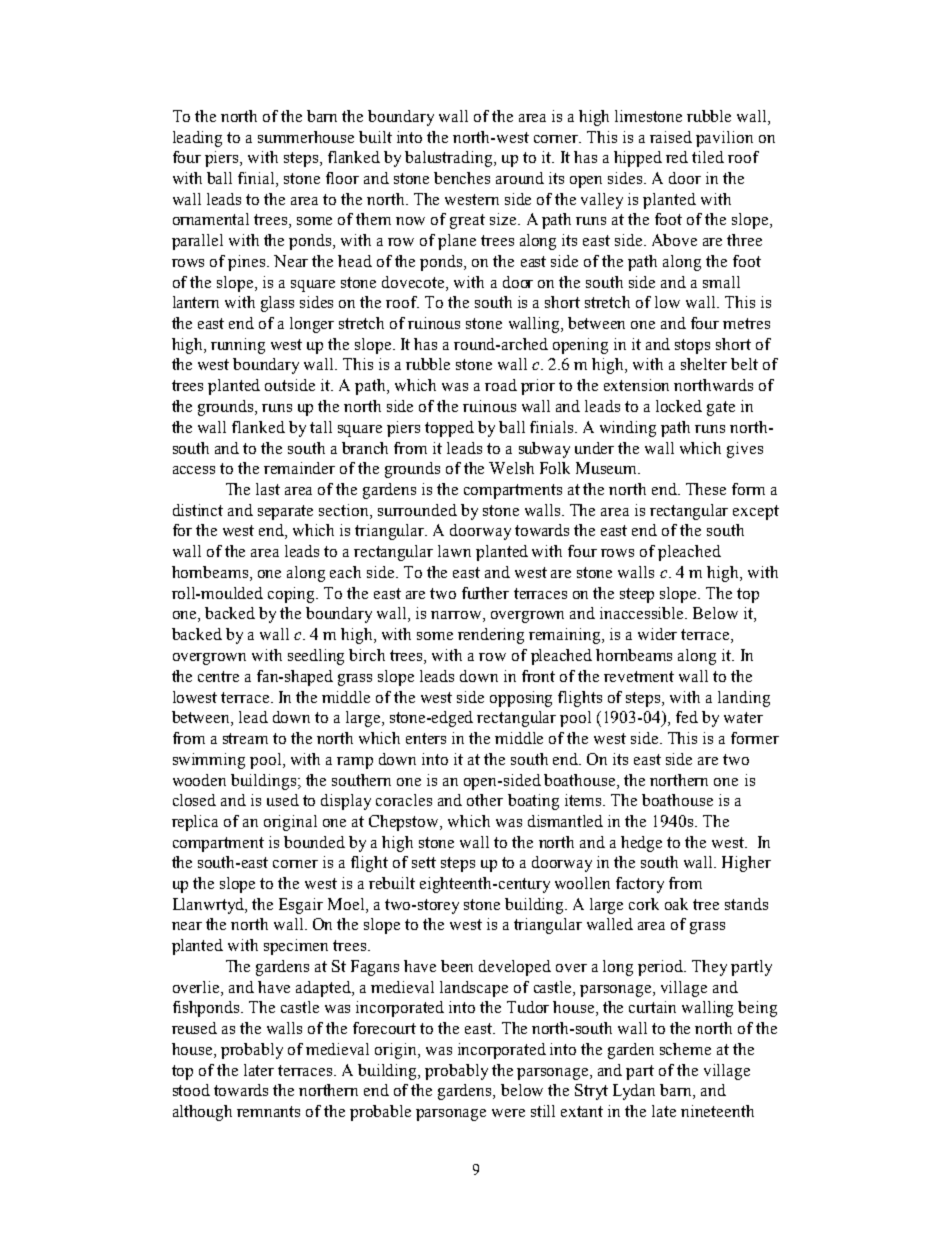 This image has height=1233, width=952. What do you see at coordinates (462, 178) in the image?
I see `benches` at bounding box center [462, 178].
